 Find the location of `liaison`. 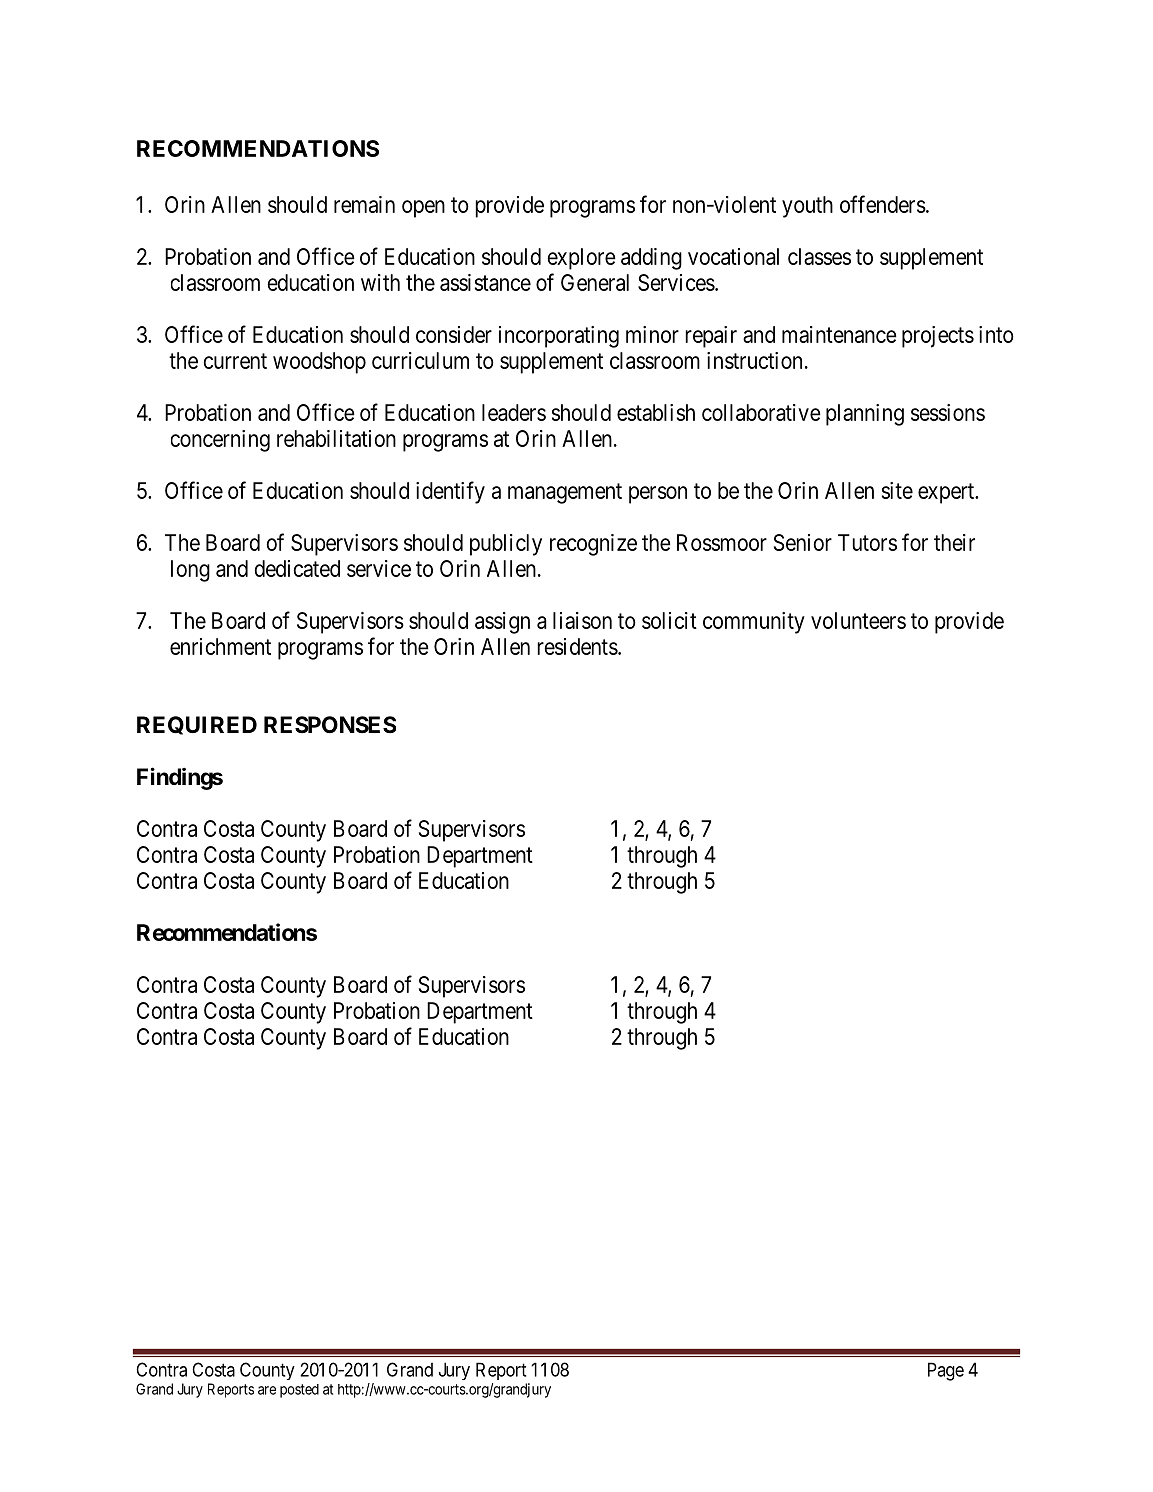

liaison is located at coordinates (582, 620).
